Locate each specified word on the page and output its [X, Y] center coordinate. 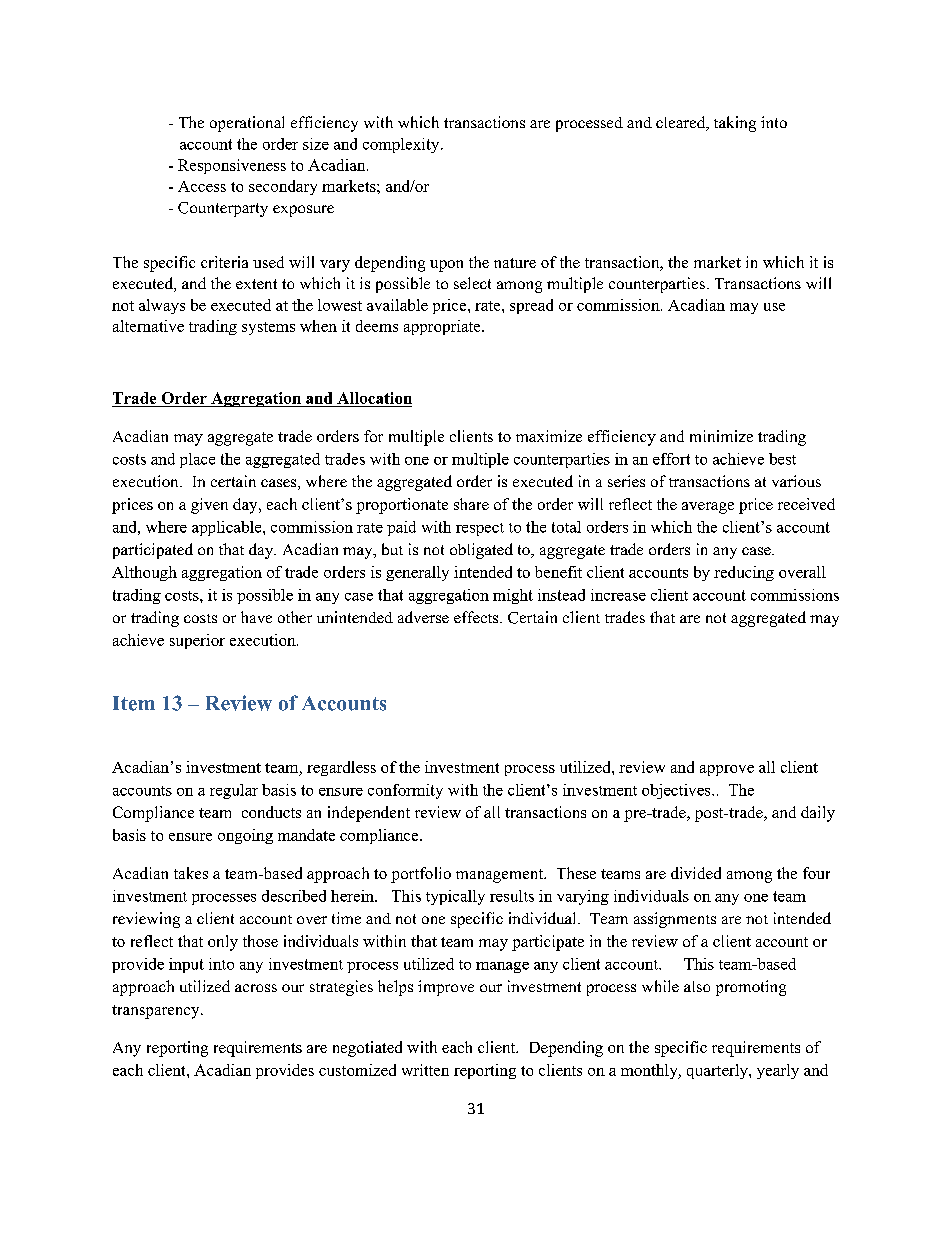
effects [477, 617]
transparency [157, 1012]
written [425, 1070]
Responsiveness [232, 166]
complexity [402, 145]
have [256, 617]
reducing [744, 573]
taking [735, 124]
